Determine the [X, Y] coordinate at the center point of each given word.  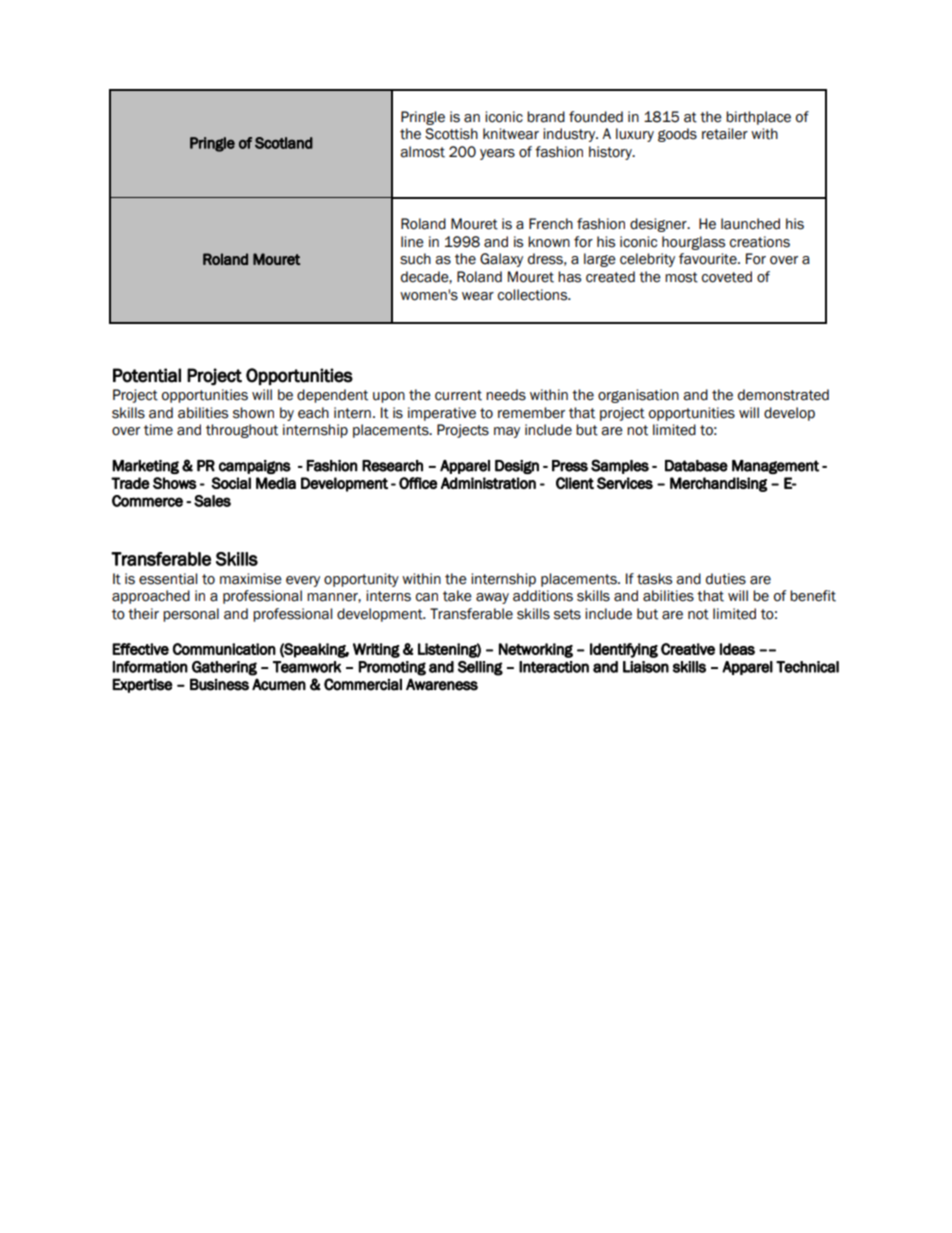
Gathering [224, 668]
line [412, 242]
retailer [725, 134]
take [457, 596]
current [458, 395]
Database [696, 466]
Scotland [284, 143]
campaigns [255, 467]
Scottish [451, 134]
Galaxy [501, 260]
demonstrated [783, 395]
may [507, 432]
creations [760, 242]
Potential [147, 375]
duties [726, 579]
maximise [251, 579]
